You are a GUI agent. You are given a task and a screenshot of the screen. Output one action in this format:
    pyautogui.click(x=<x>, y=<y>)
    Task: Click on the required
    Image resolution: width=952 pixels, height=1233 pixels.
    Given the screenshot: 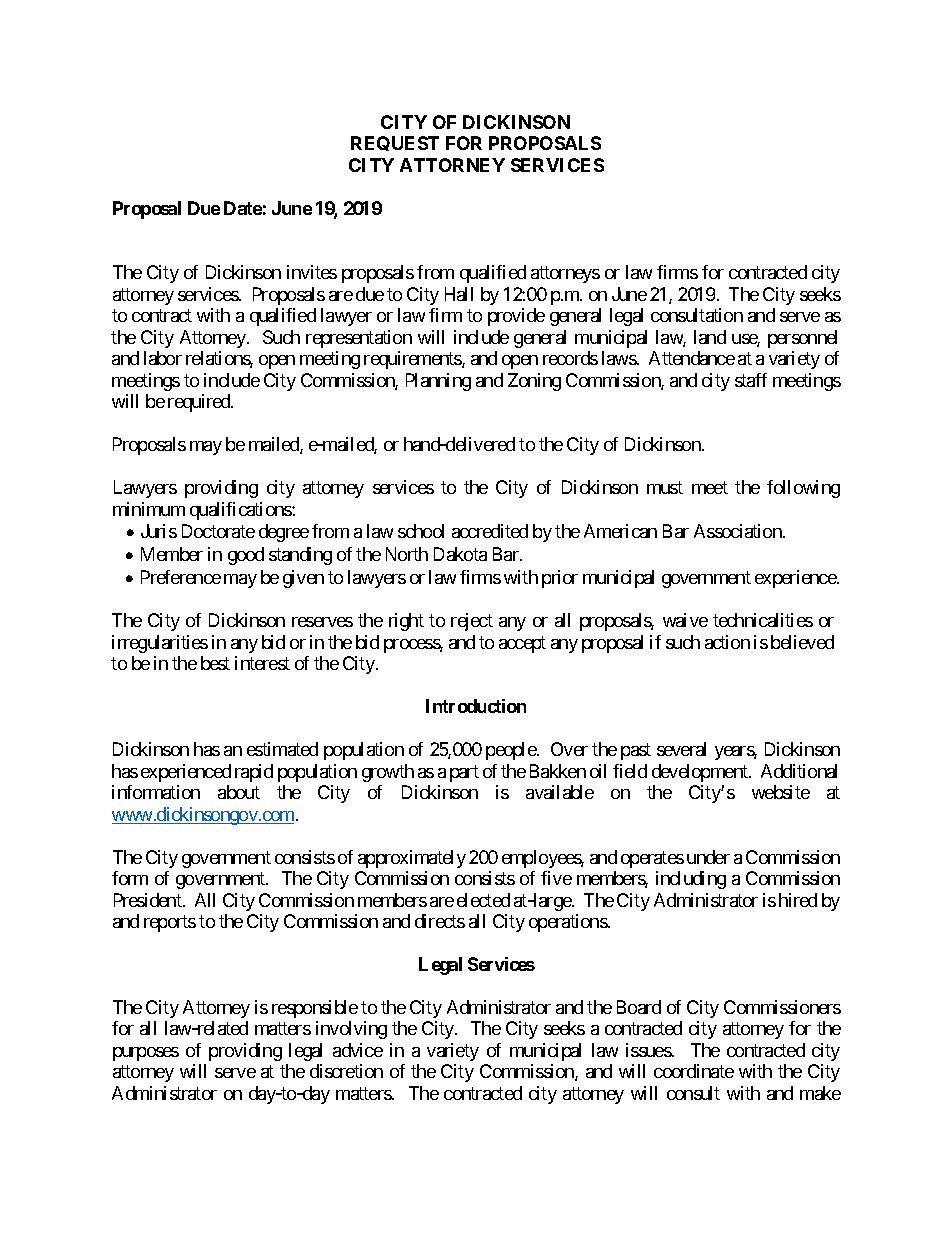 What is the action you would take?
    pyautogui.click(x=200, y=403)
